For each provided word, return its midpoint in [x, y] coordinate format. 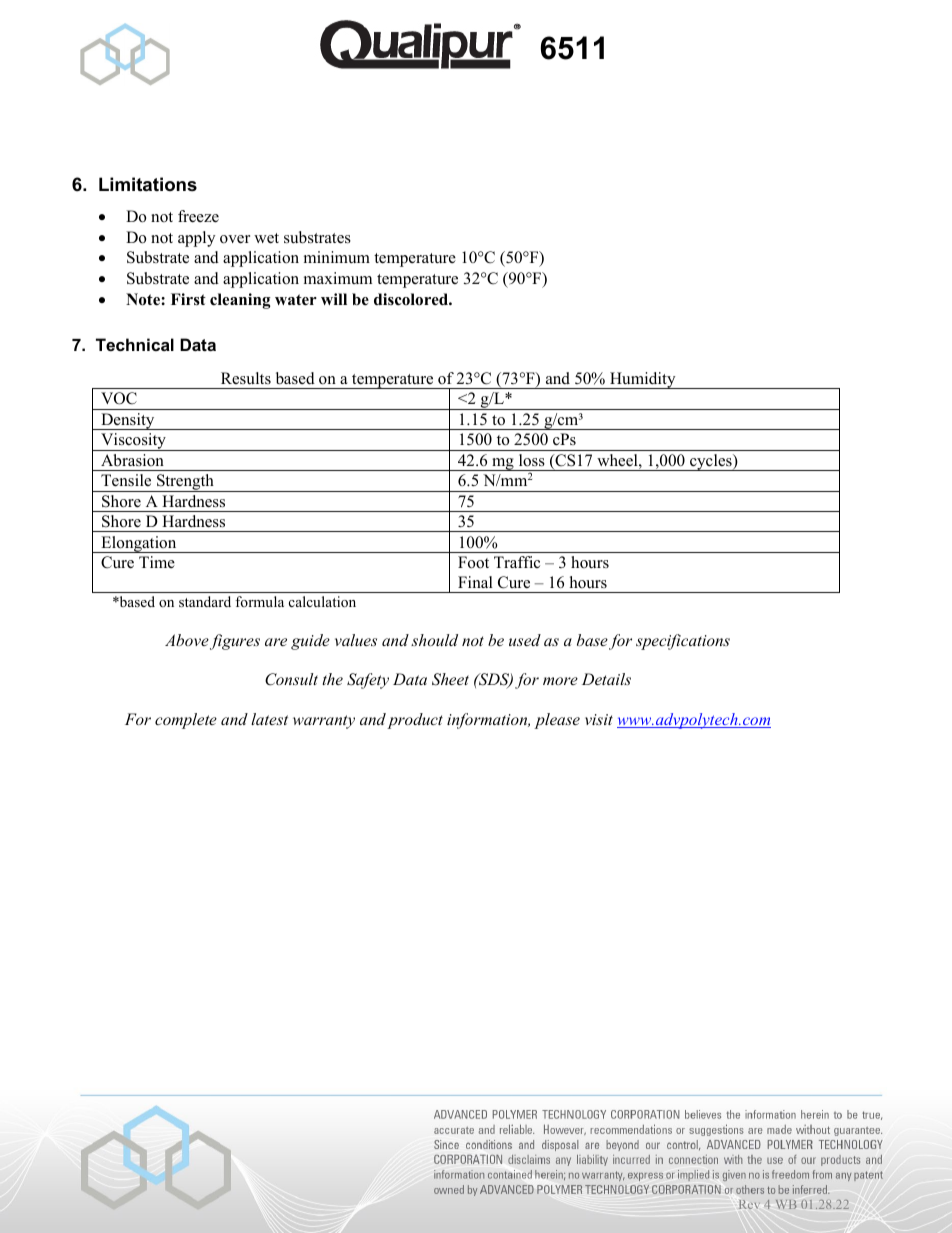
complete [186, 721]
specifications [683, 642]
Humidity [643, 380]
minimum [337, 257]
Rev [749, 1204]
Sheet [450, 679]
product [415, 721]
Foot [473, 562]
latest [269, 719]
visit [599, 719]
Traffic [517, 562]
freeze [198, 216]
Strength [185, 483]
